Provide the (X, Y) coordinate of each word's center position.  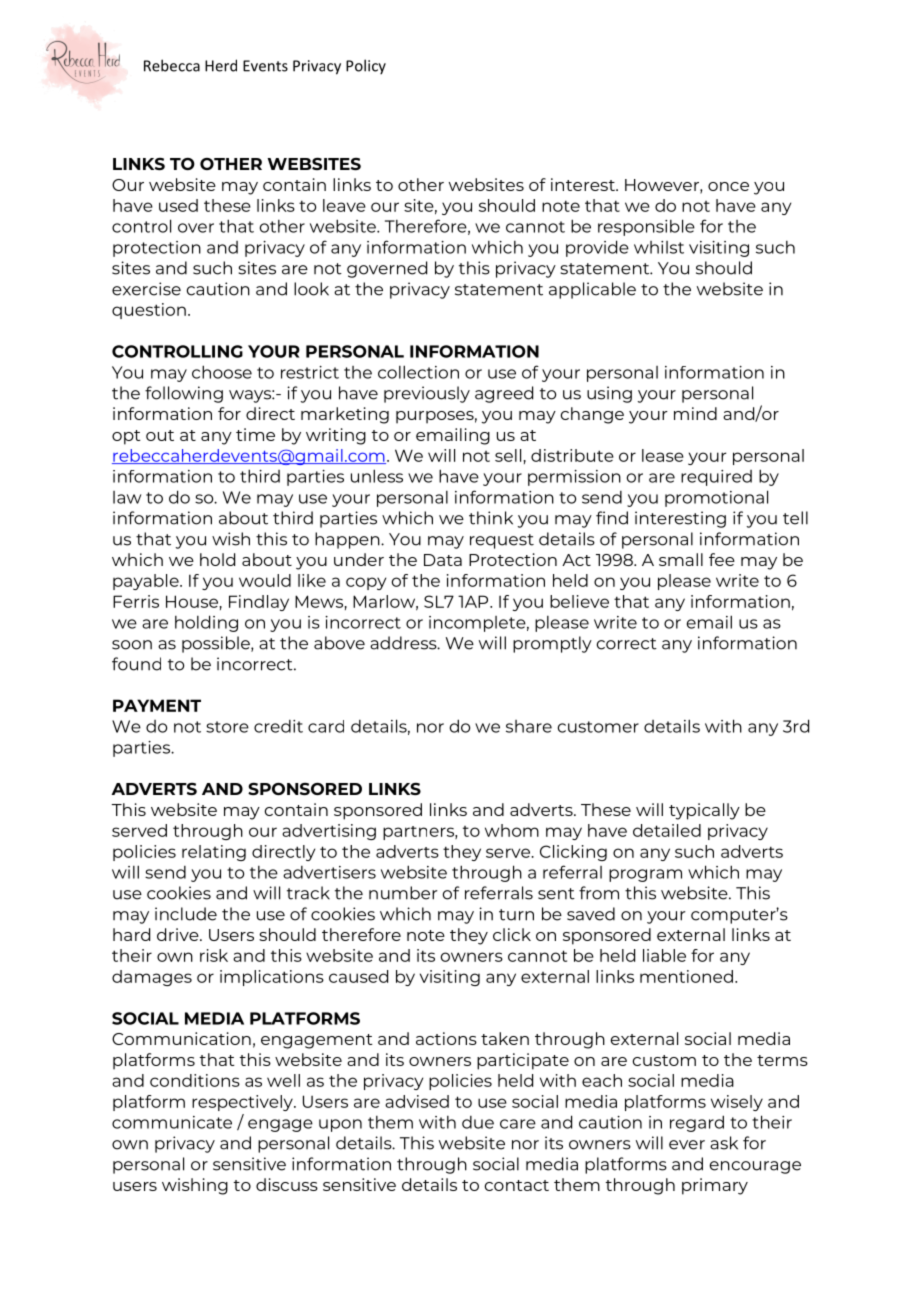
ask (724, 1143)
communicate (172, 1122)
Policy (366, 66)
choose (222, 372)
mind (695, 413)
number (403, 893)
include (186, 914)
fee (722, 559)
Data (443, 560)
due (478, 1122)
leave (344, 205)
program (645, 875)
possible (217, 644)
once (728, 186)
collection (418, 372)
